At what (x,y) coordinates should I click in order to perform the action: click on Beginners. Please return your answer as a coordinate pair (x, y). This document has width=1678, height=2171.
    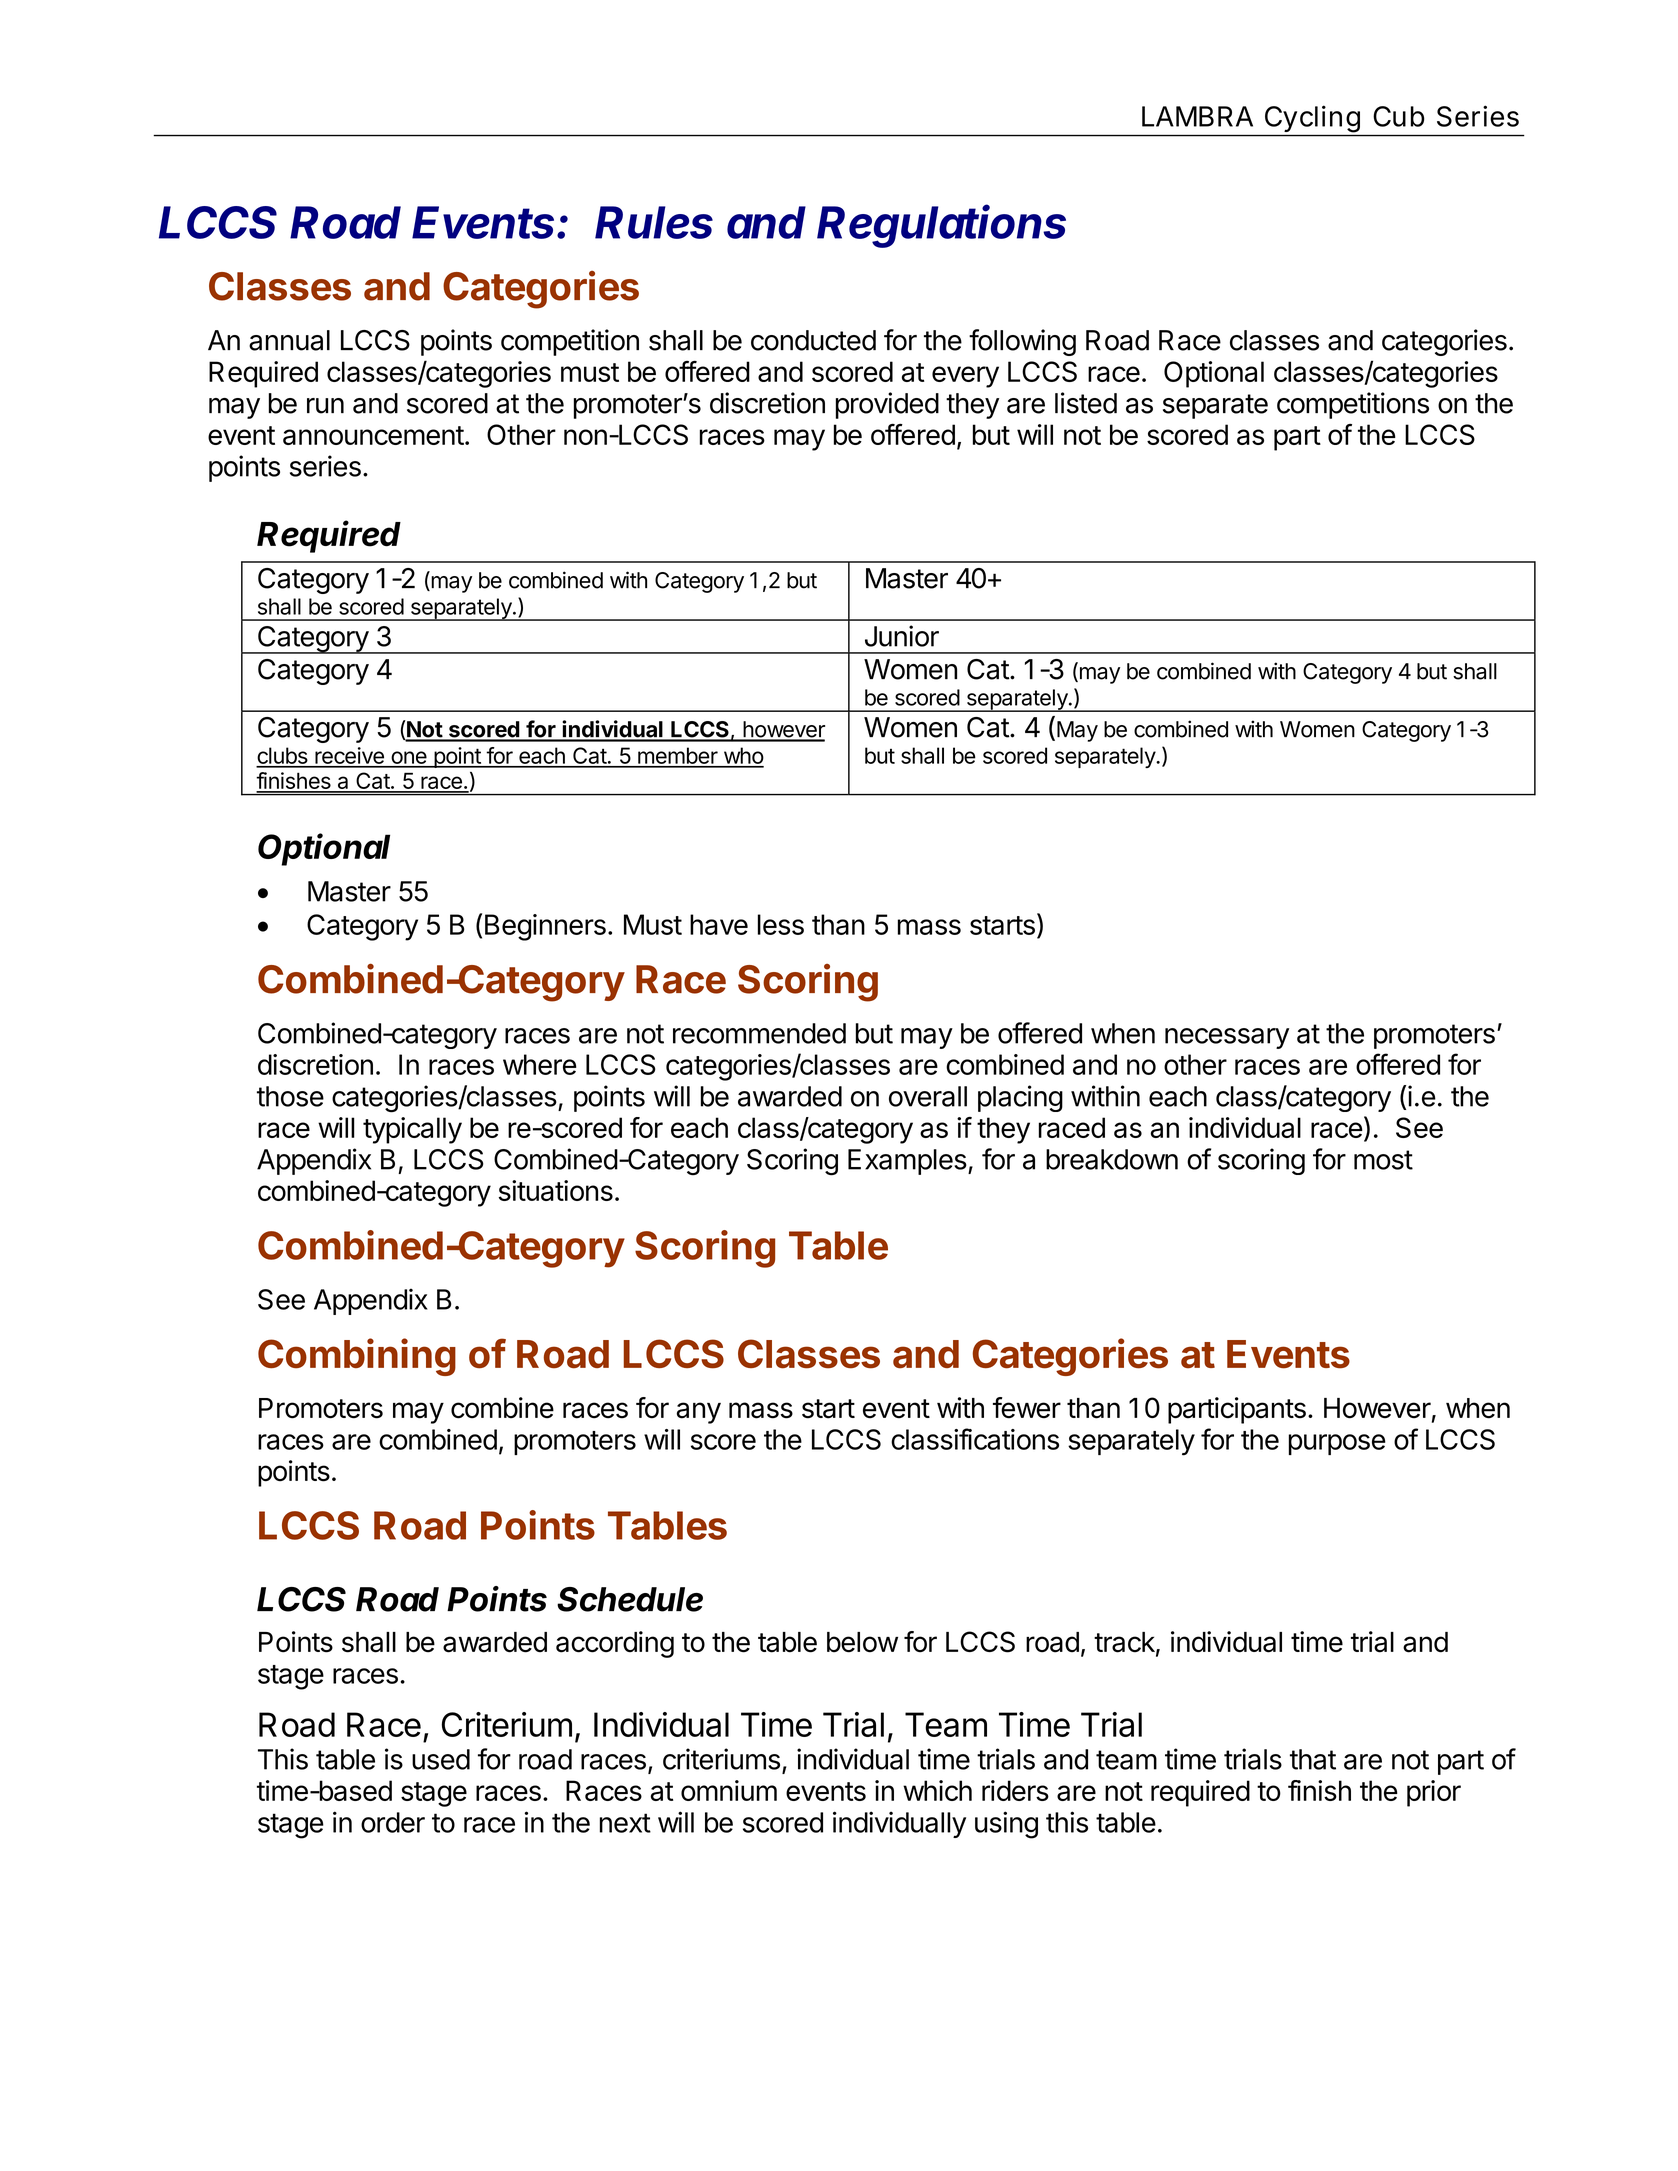
    Looking at the image, I should click on (545, 927).
